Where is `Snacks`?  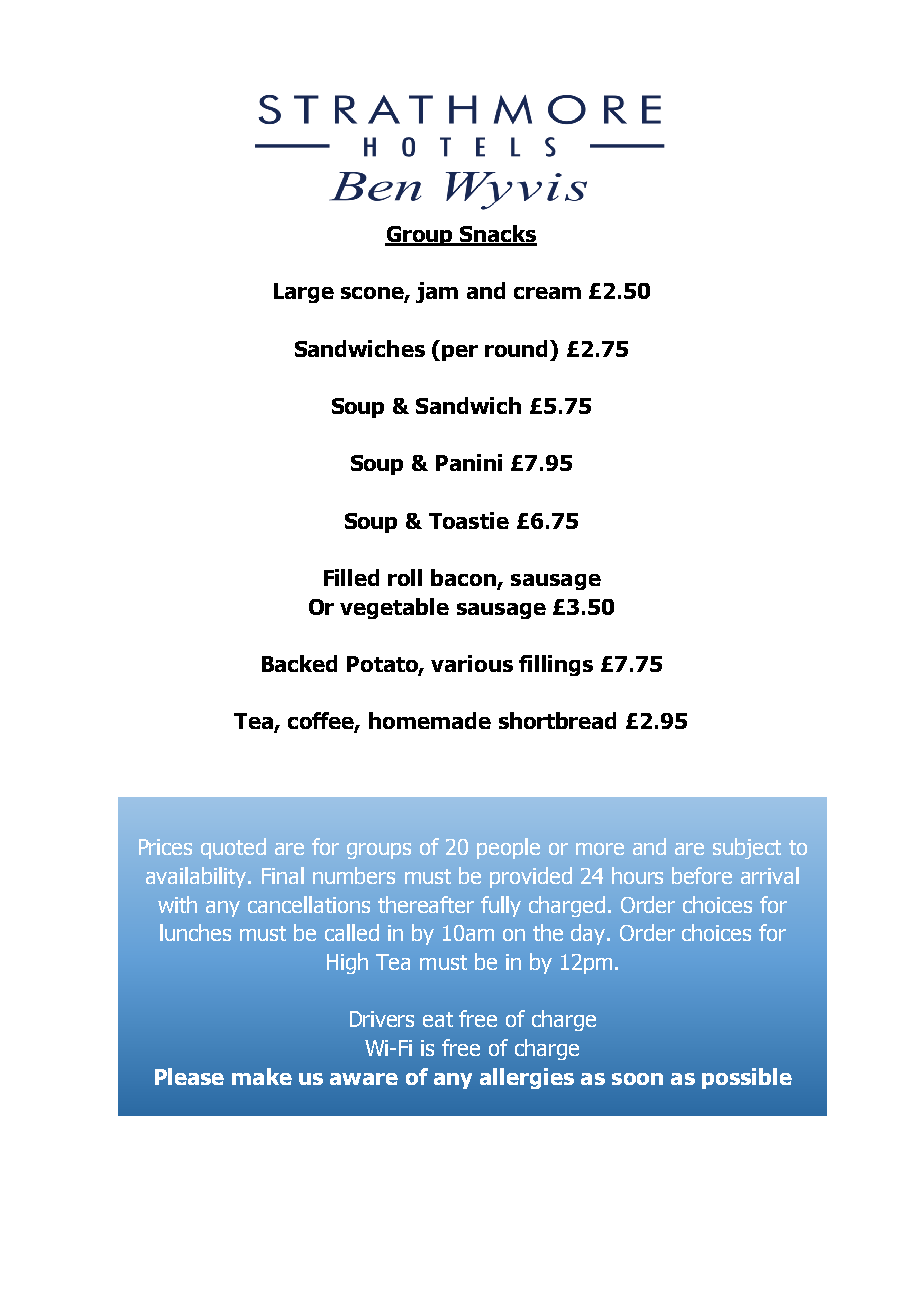
Snacks is located at coordinates (497, 235).
